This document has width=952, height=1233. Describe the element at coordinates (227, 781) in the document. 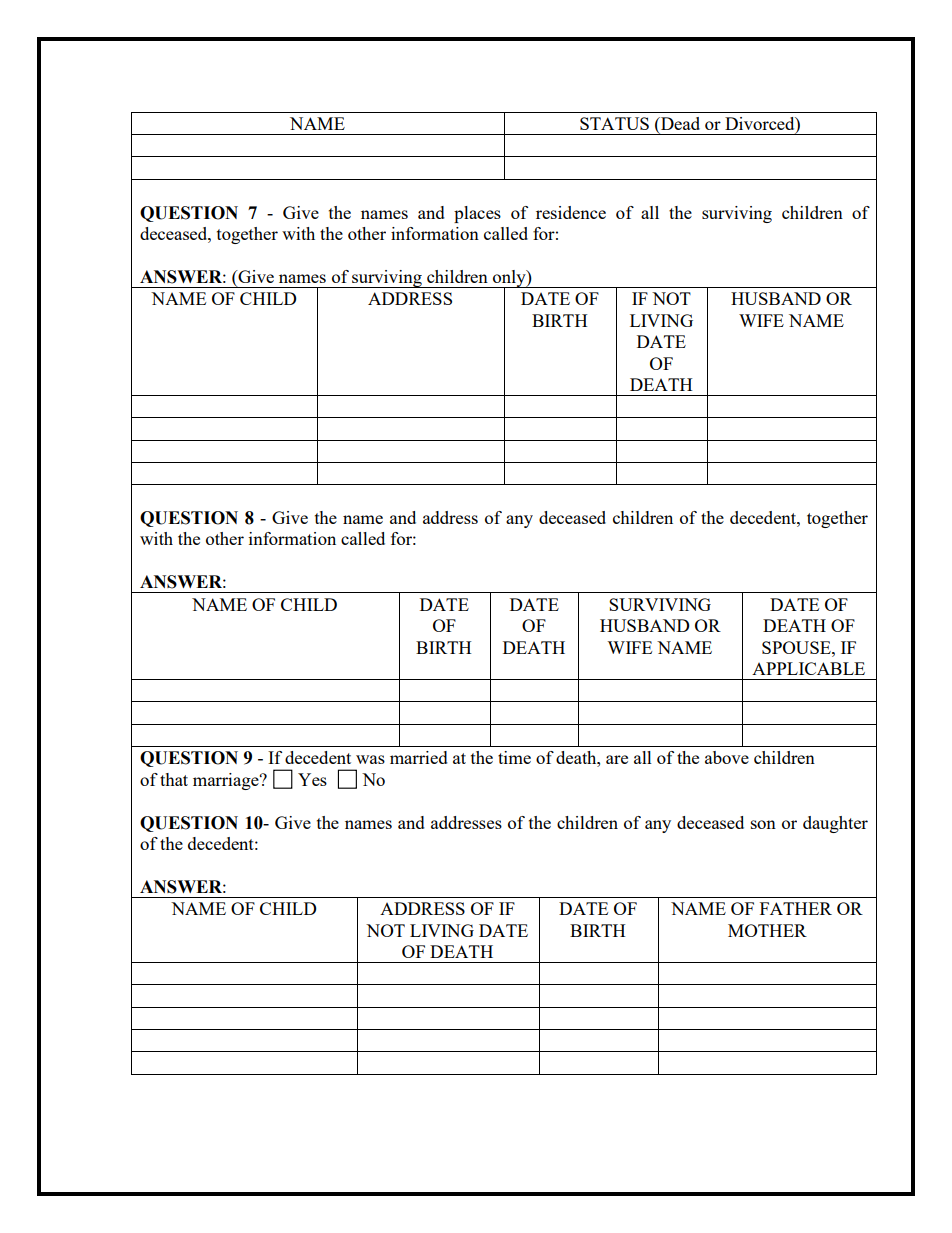

I see `marriage` at that location.
